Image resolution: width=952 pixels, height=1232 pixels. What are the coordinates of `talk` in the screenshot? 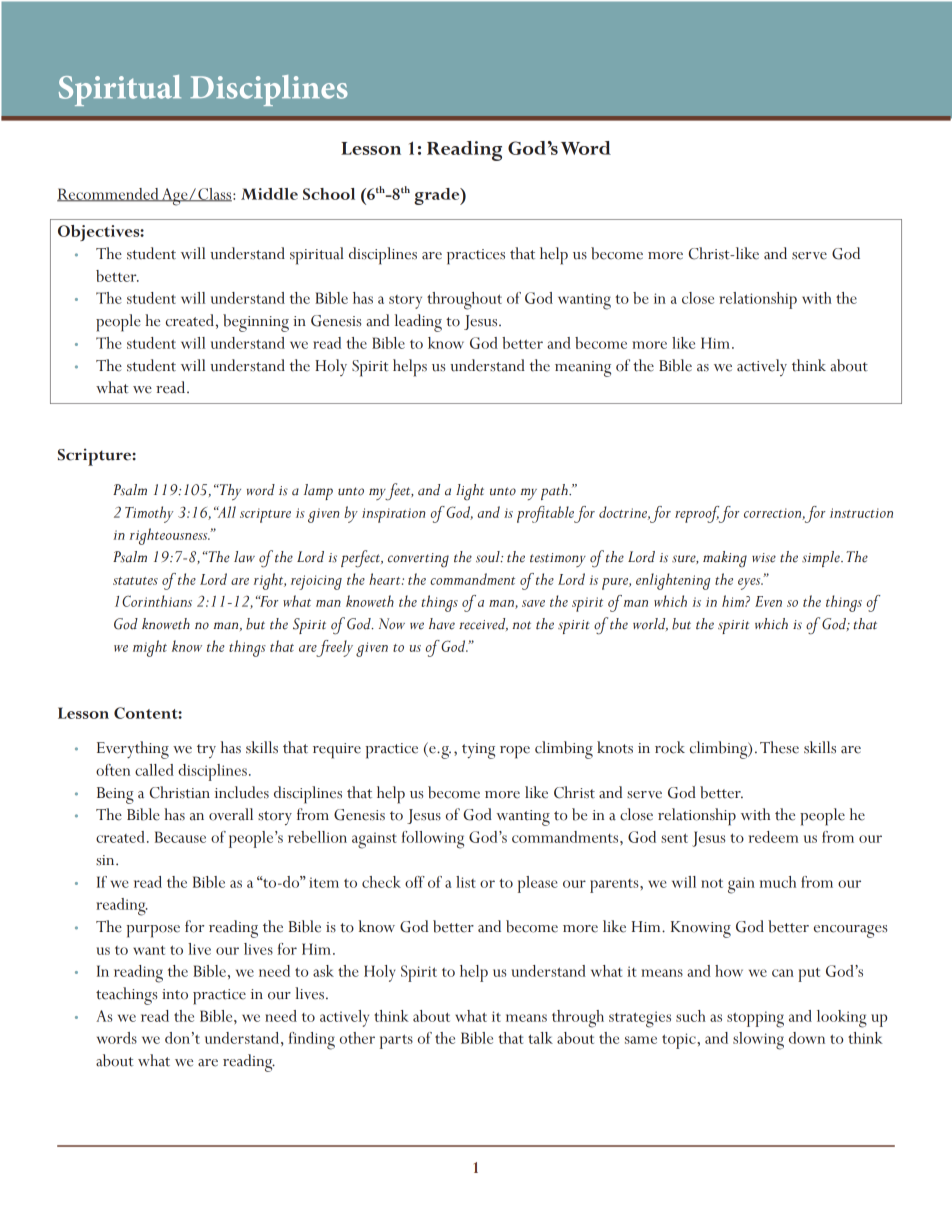 It's located at (540, 1038).
